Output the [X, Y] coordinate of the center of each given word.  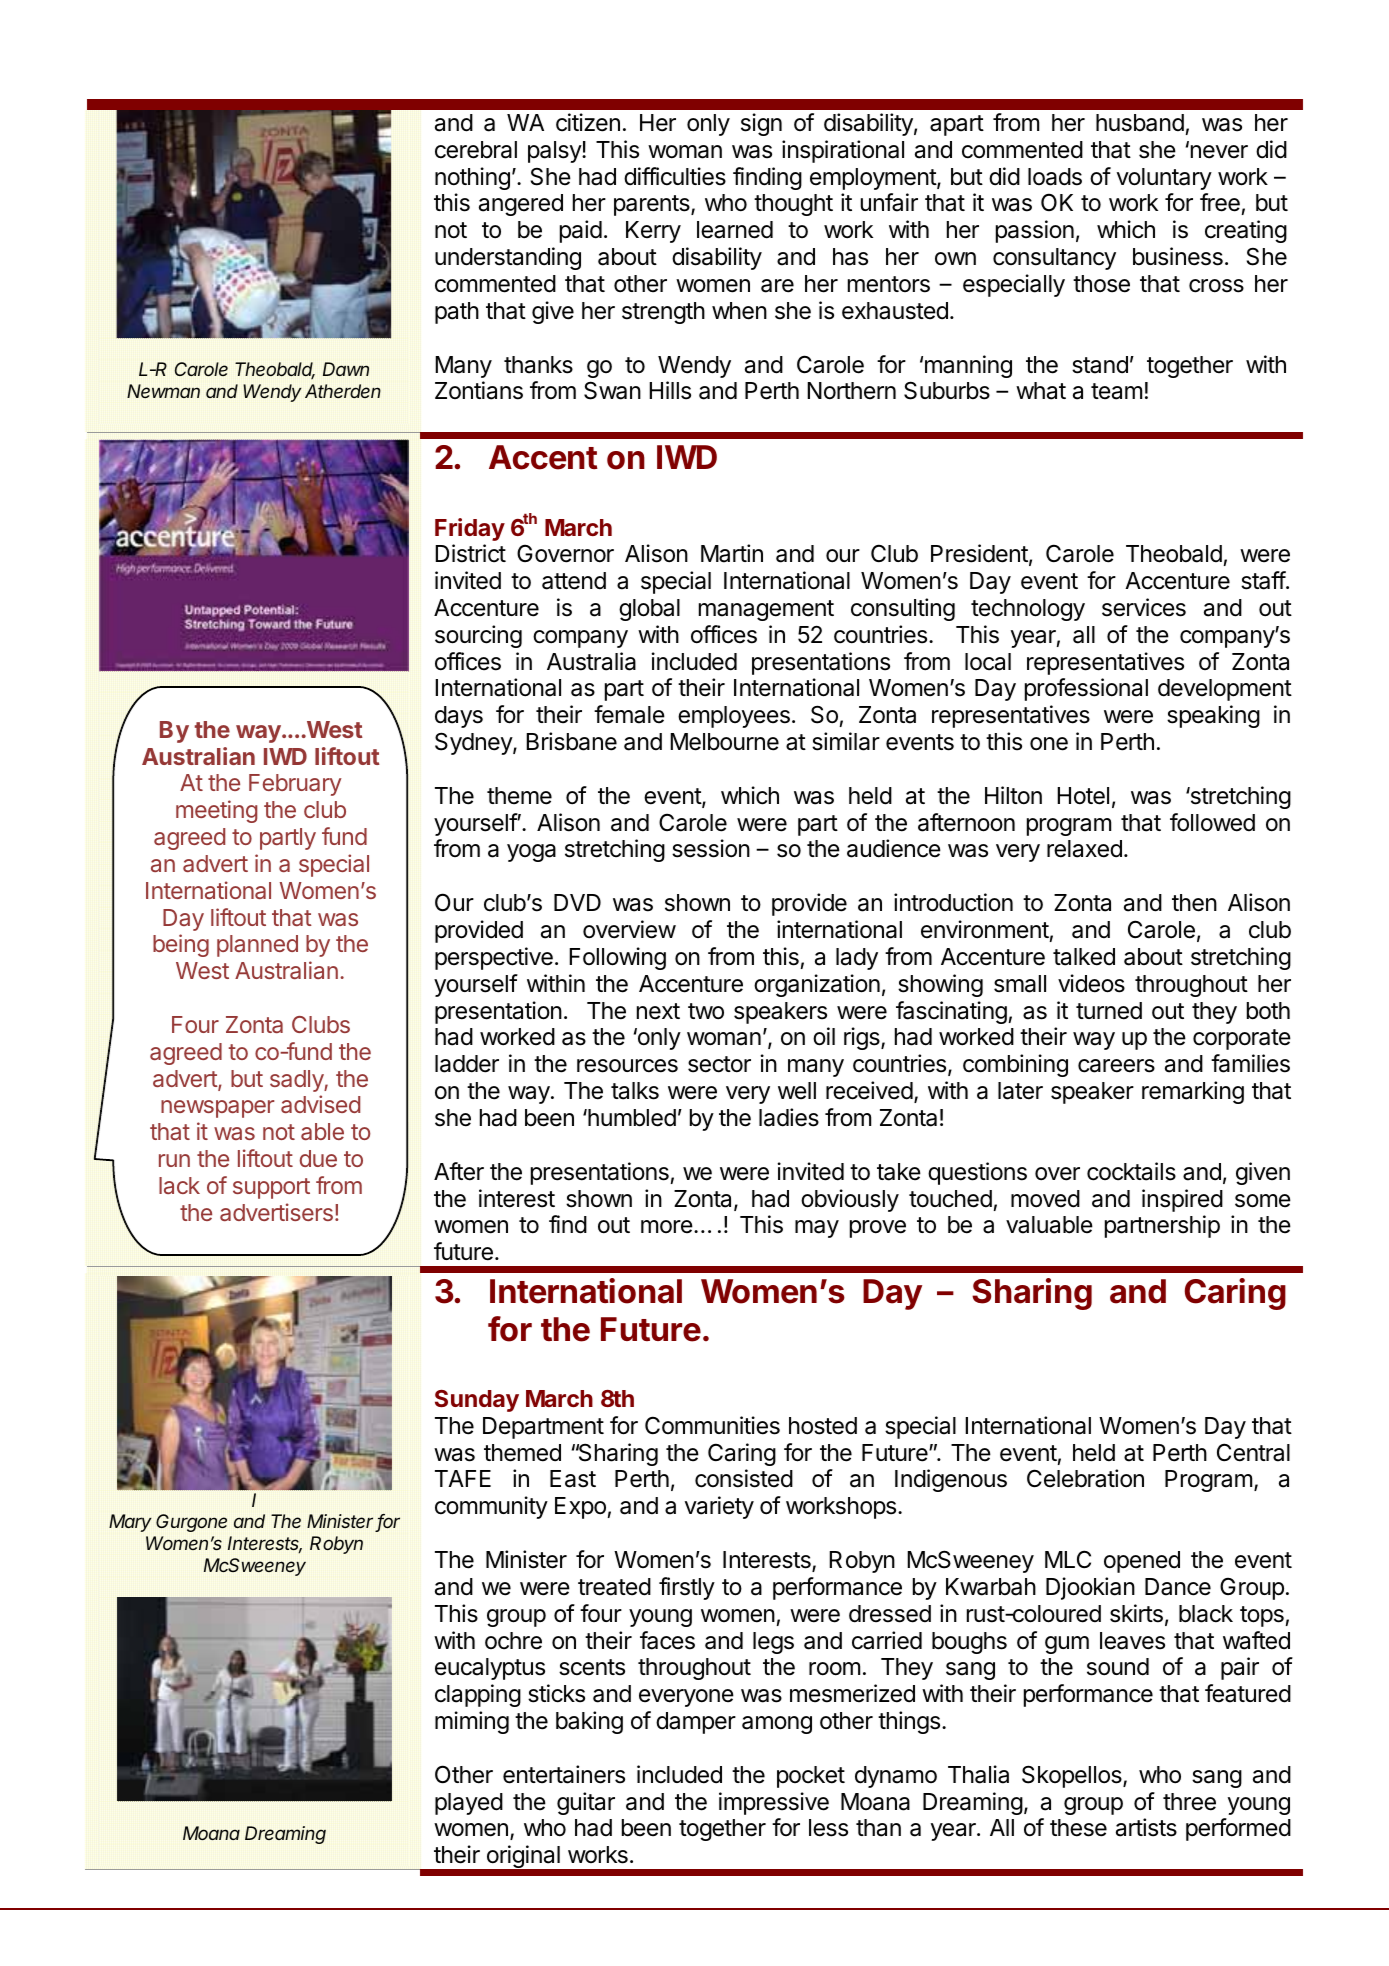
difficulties [675, 176]
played [469, 1804]
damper [696, 1723]
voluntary [1164, 179]
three [1189, 1802]
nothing [472, 178]
